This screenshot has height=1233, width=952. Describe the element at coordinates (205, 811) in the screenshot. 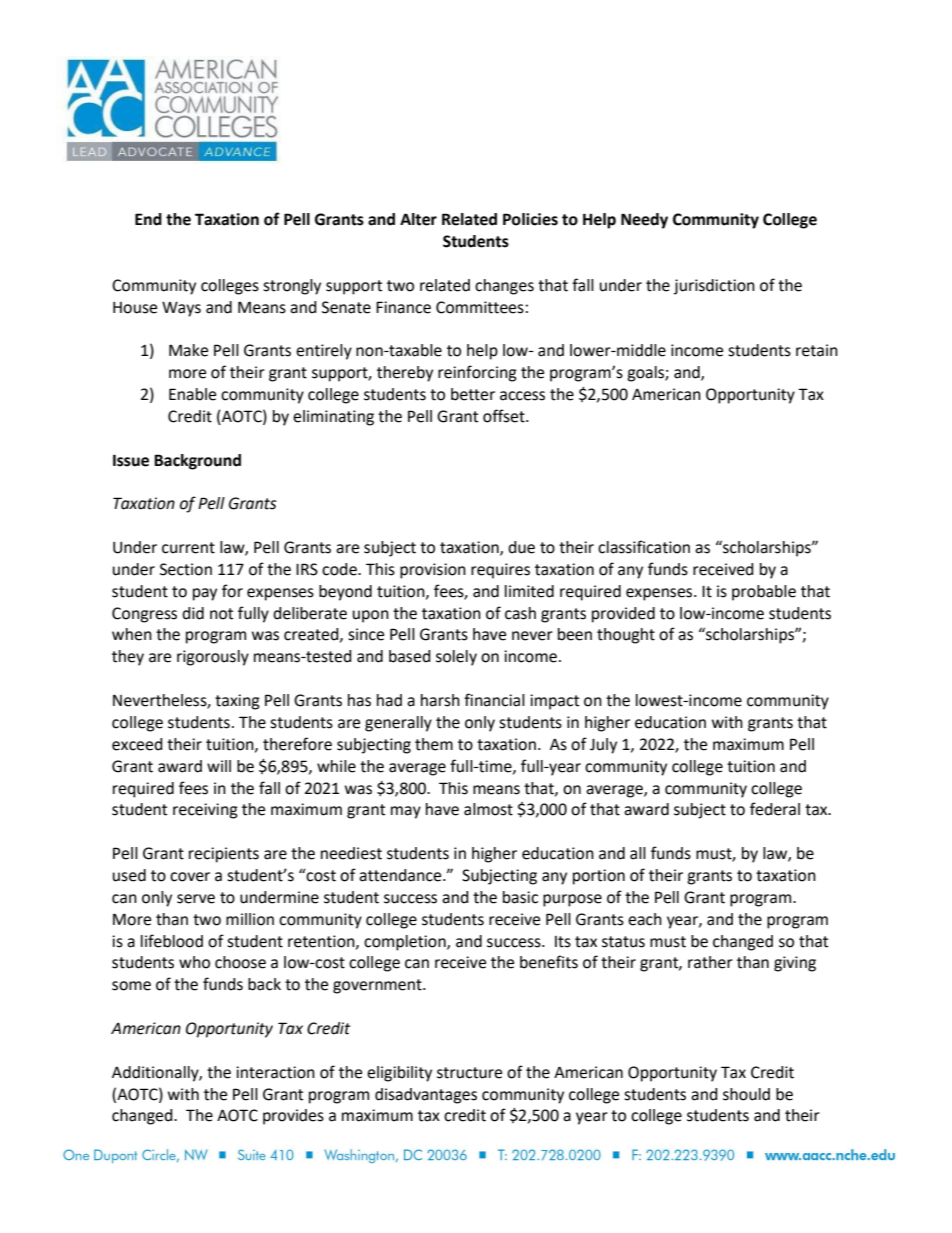

I see `receiving` at that location.
